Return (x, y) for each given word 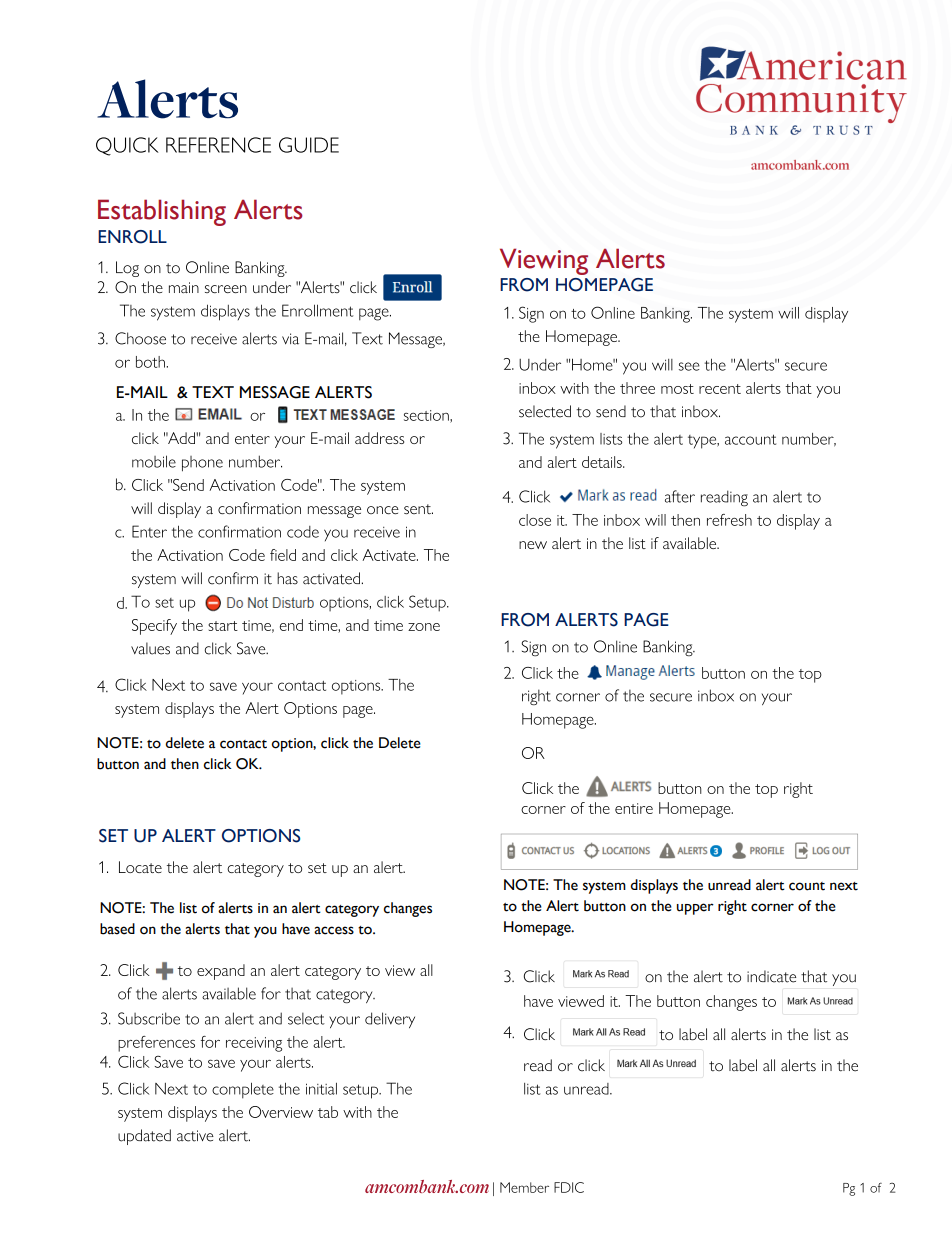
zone (424, 627)
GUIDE (309, 145)
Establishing (162, 212)
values (150, 648)
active (195, 1136)
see (689, 366)
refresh (729, 520)
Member (524, 1187)
